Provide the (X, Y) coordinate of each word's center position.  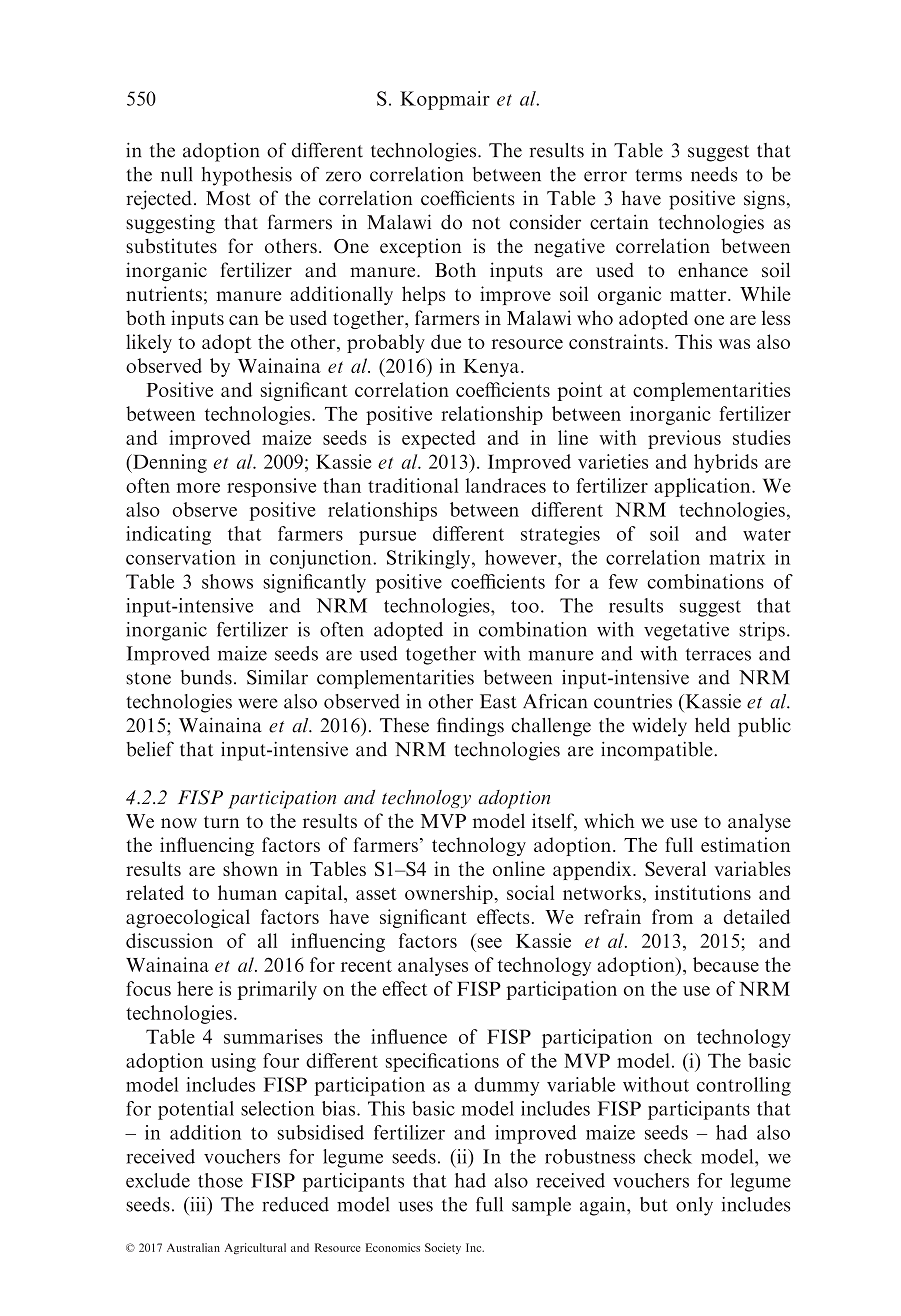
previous (684, 439)
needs (714, 174)
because (726, 964)
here (195, 988)
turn (221, 822)
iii (198, 1204)
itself (554, 822)
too (525, 606)
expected (439, 439)
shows (227, 581)
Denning (169, 463)
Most (228, 198)
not (486, 223)
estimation (745, 844)
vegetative (686, 631)
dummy (506, 1086)
